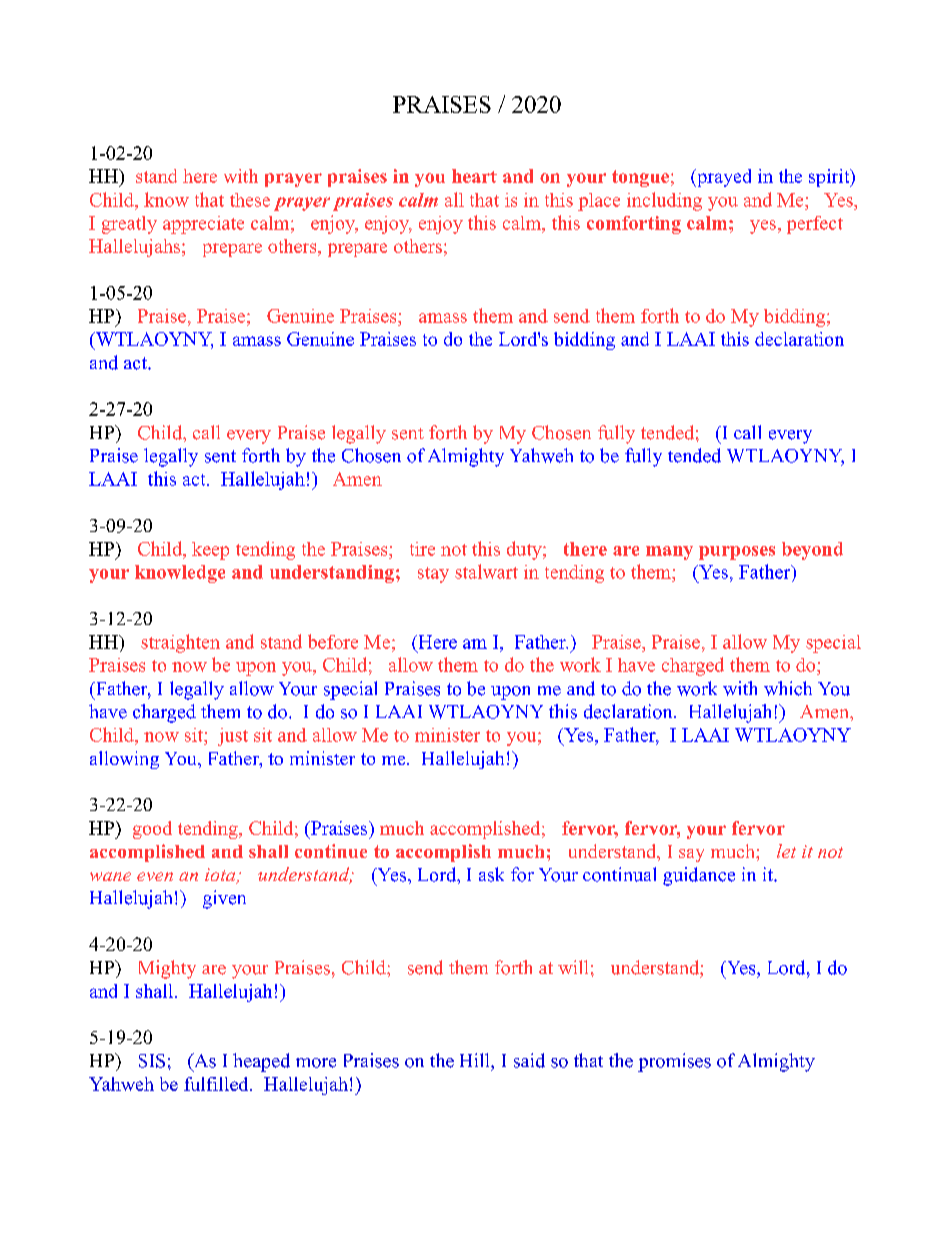 The width and height of the page is (952, 1233). I want to click on prayed, so click(723, 178).
